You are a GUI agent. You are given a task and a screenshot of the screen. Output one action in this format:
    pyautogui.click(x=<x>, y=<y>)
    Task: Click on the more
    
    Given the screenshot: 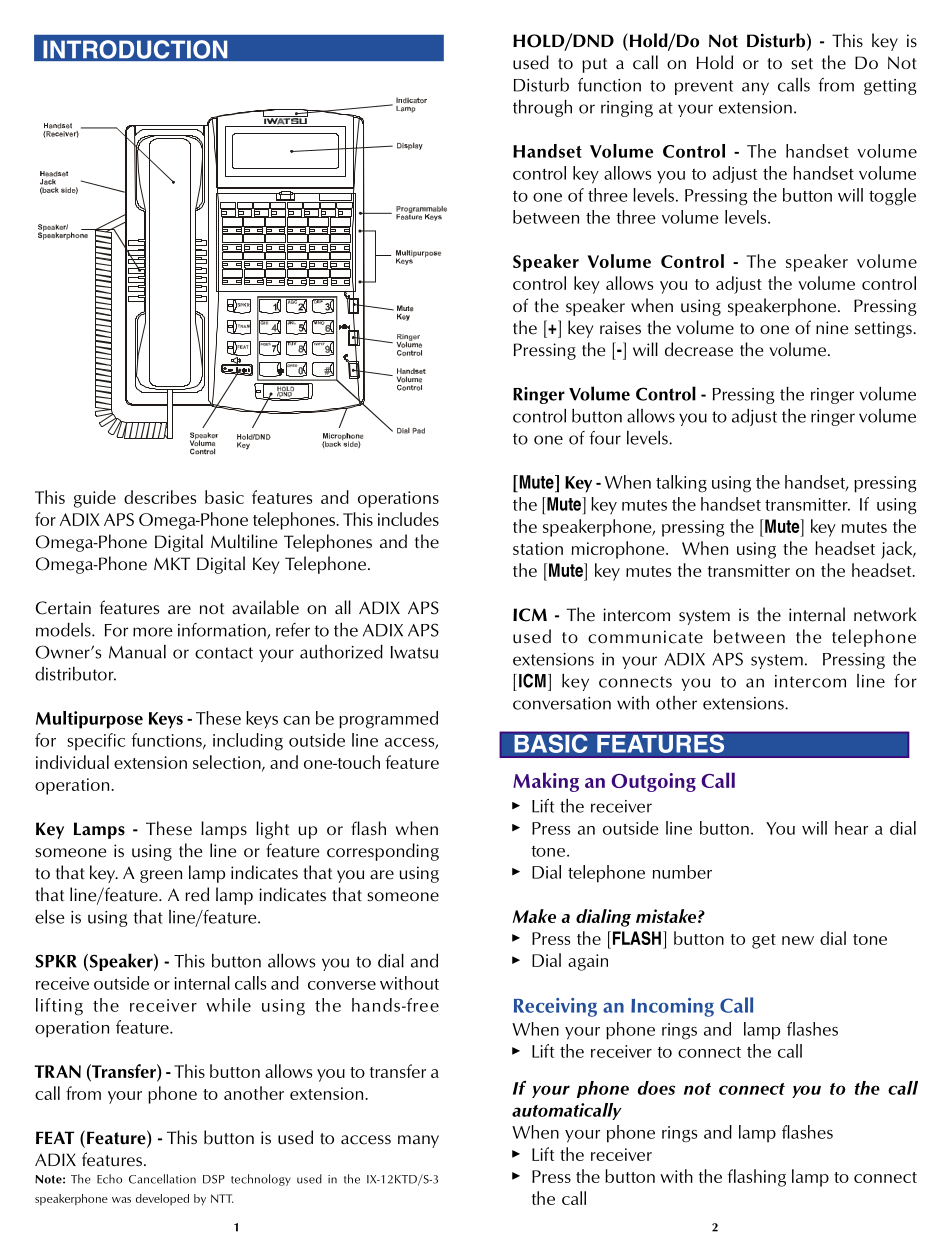 What is the action you would take?
    pyautogui.click(x=153, y=632)
